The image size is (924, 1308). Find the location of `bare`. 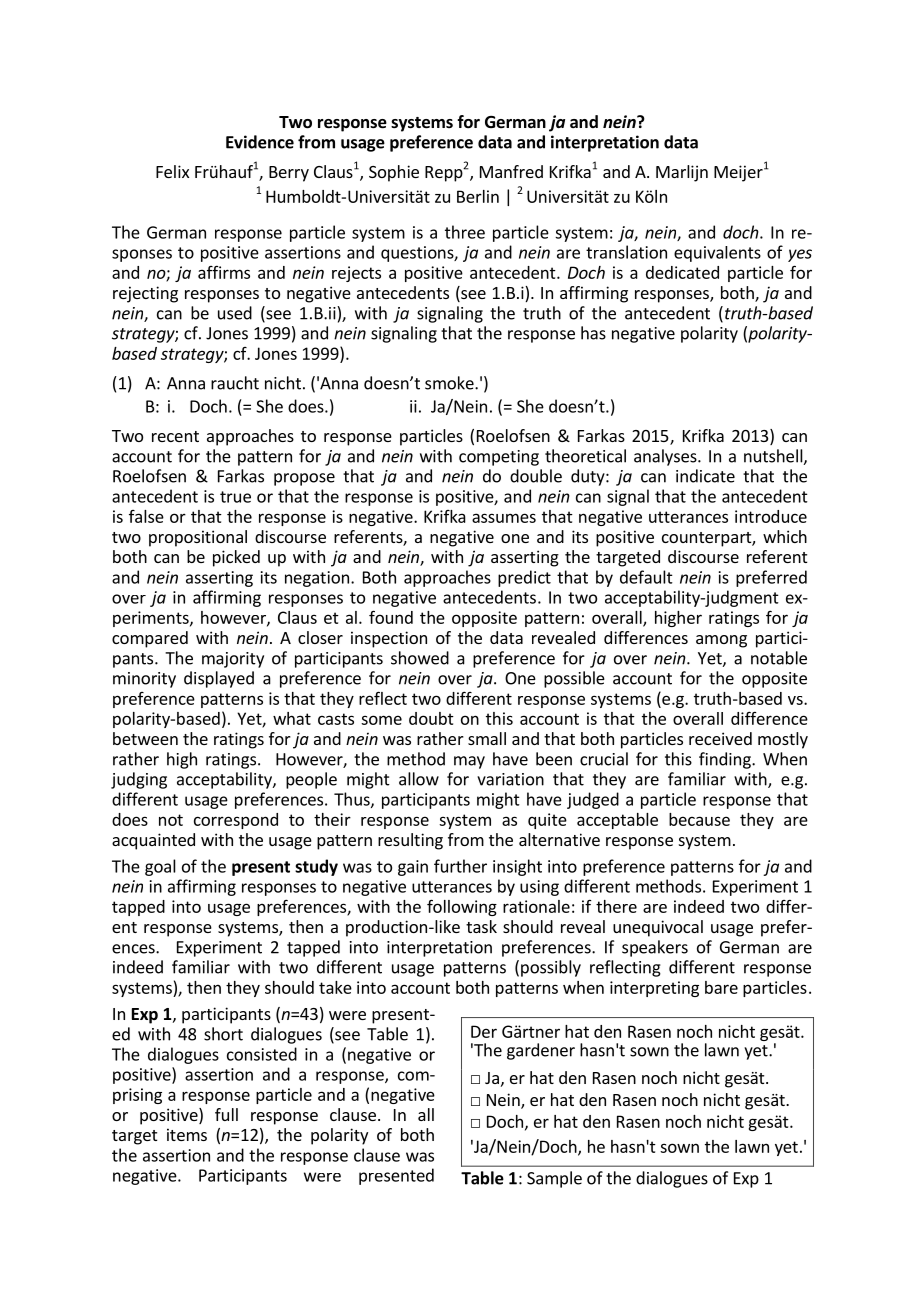

bare is located at coordinates (721, 987).
